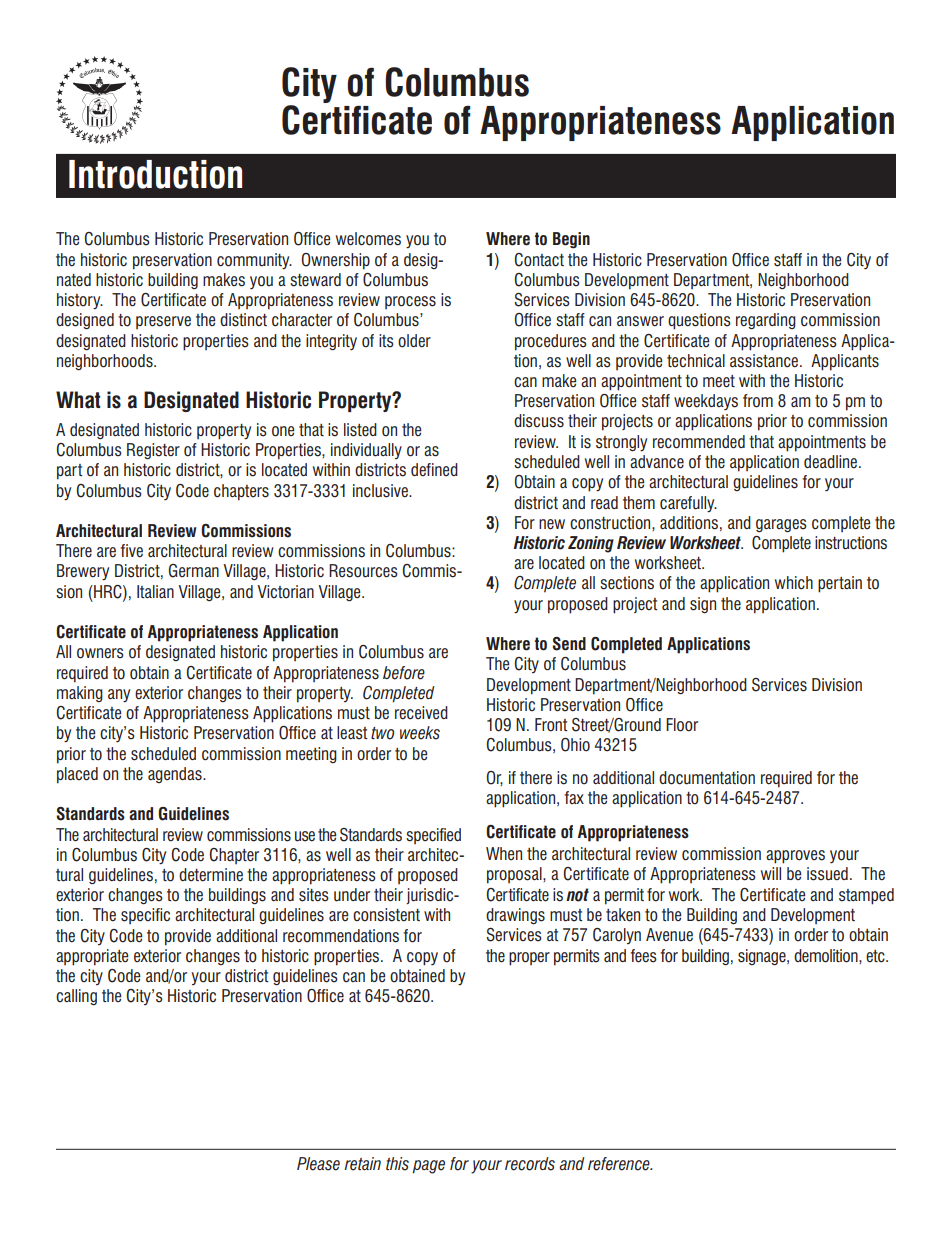  What do you see at coordinates (515, 916) in the image?
I see `drawings` at bounding box center [515, 916].
